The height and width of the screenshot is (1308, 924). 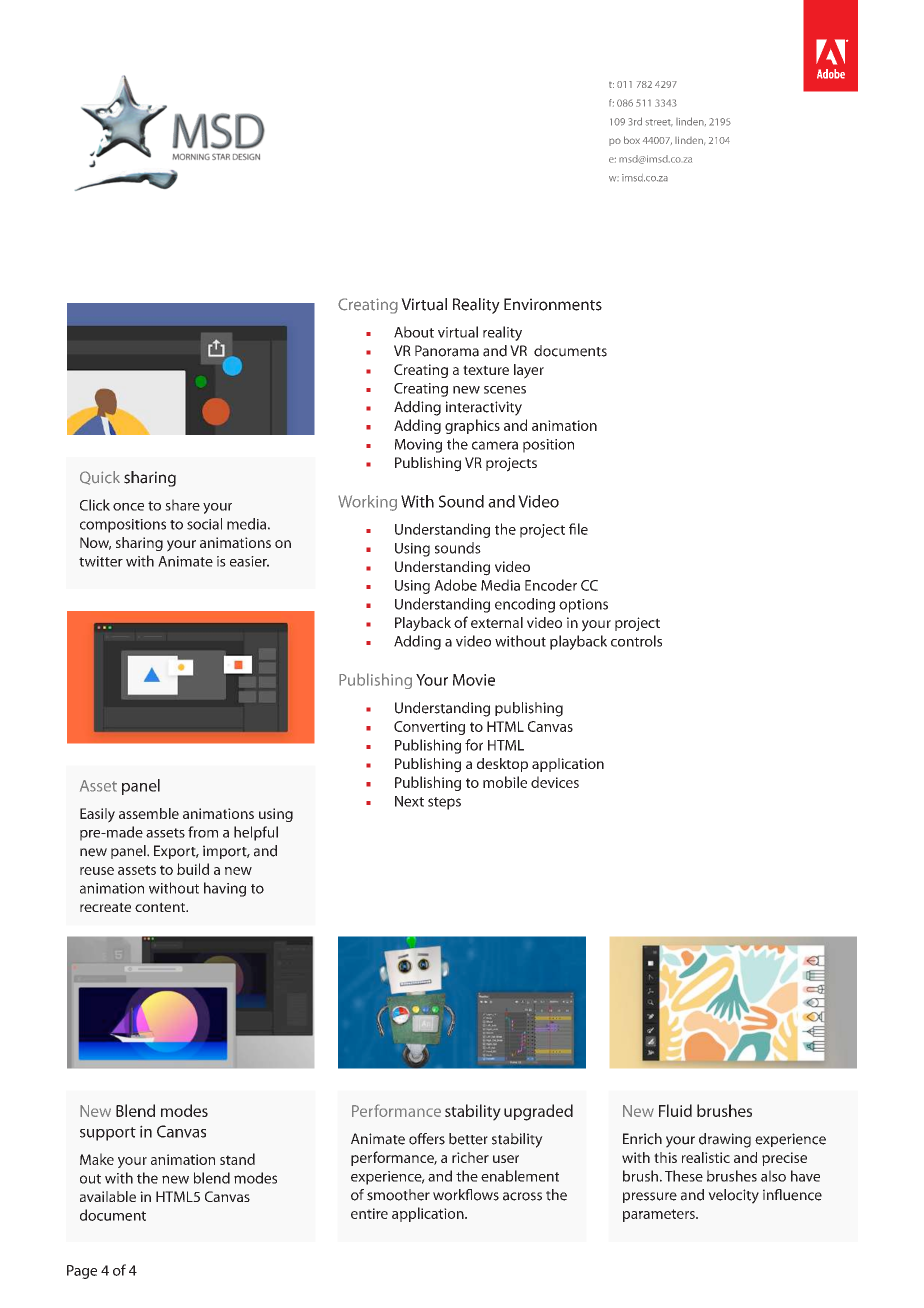 I want to click on content, so click(x=161, y=907).
